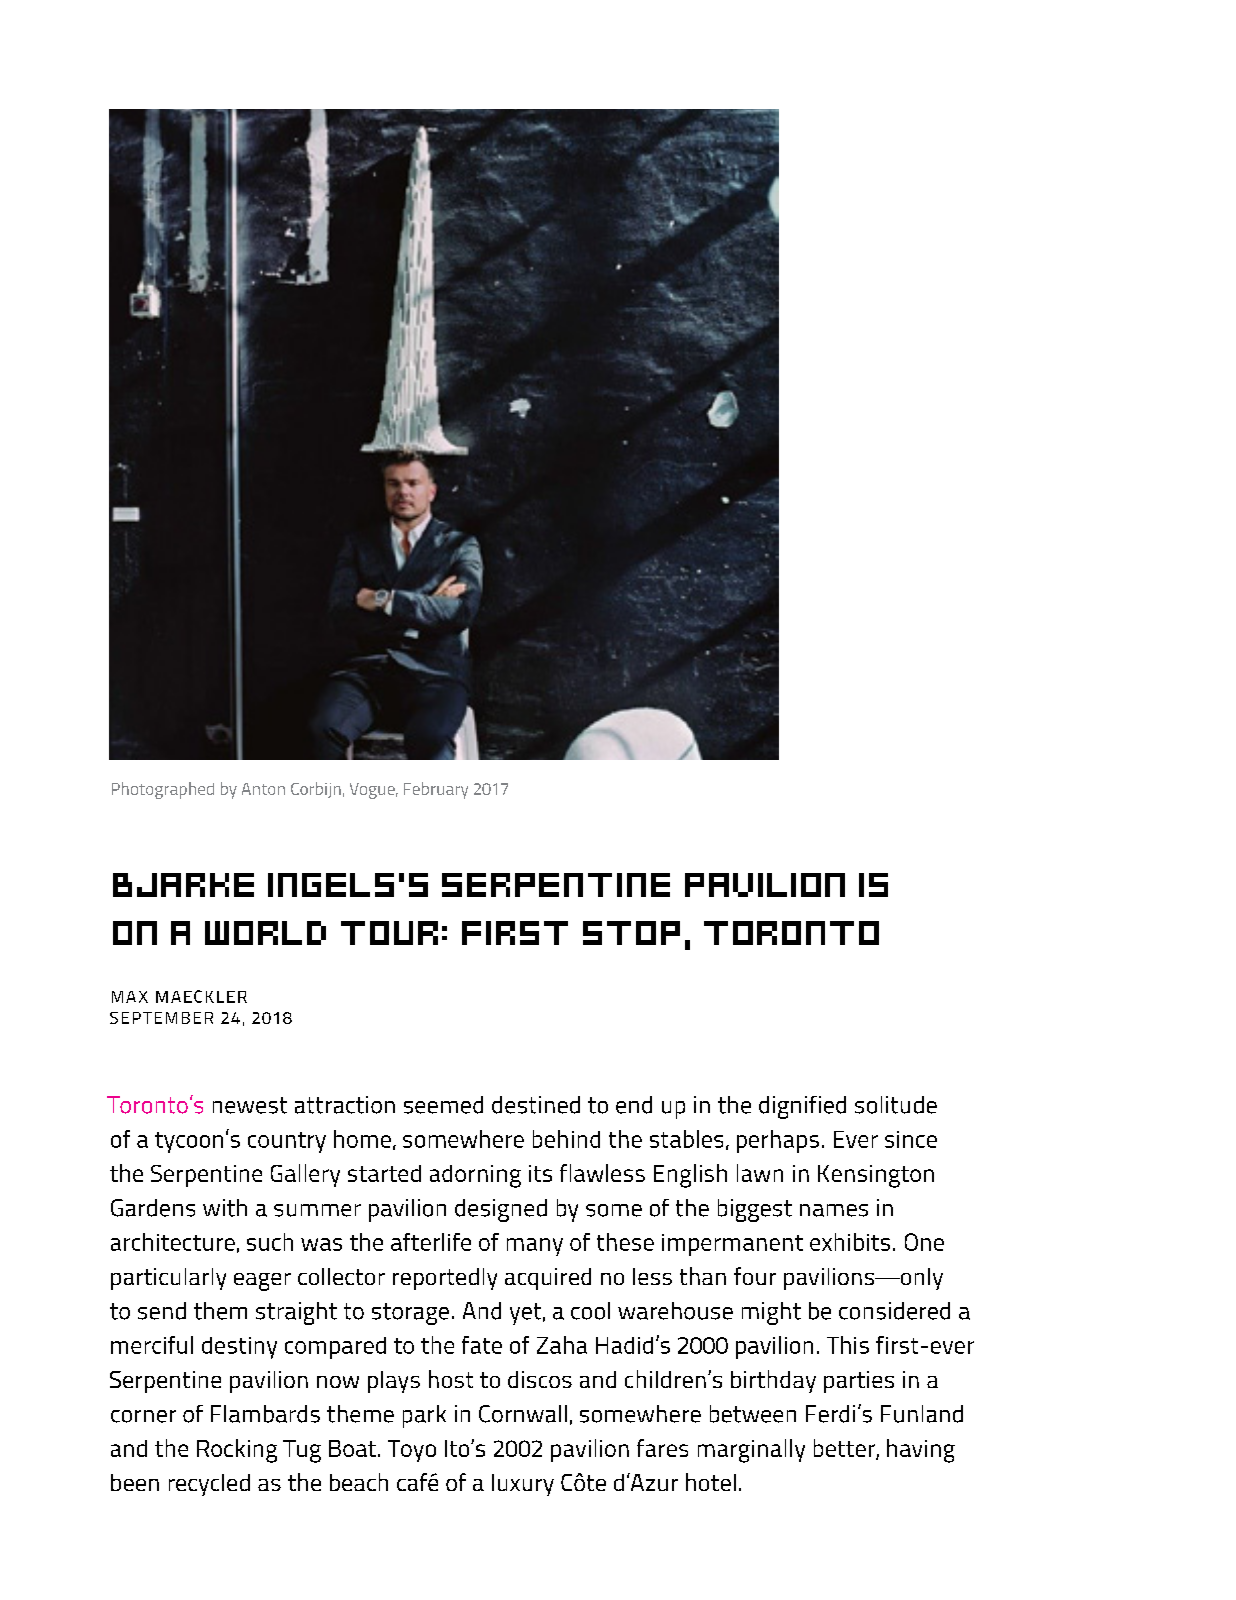  What do you see at coordinates (143, 1416) in the screenshot?
I see `corner` at bounding box center [143, 1416].
